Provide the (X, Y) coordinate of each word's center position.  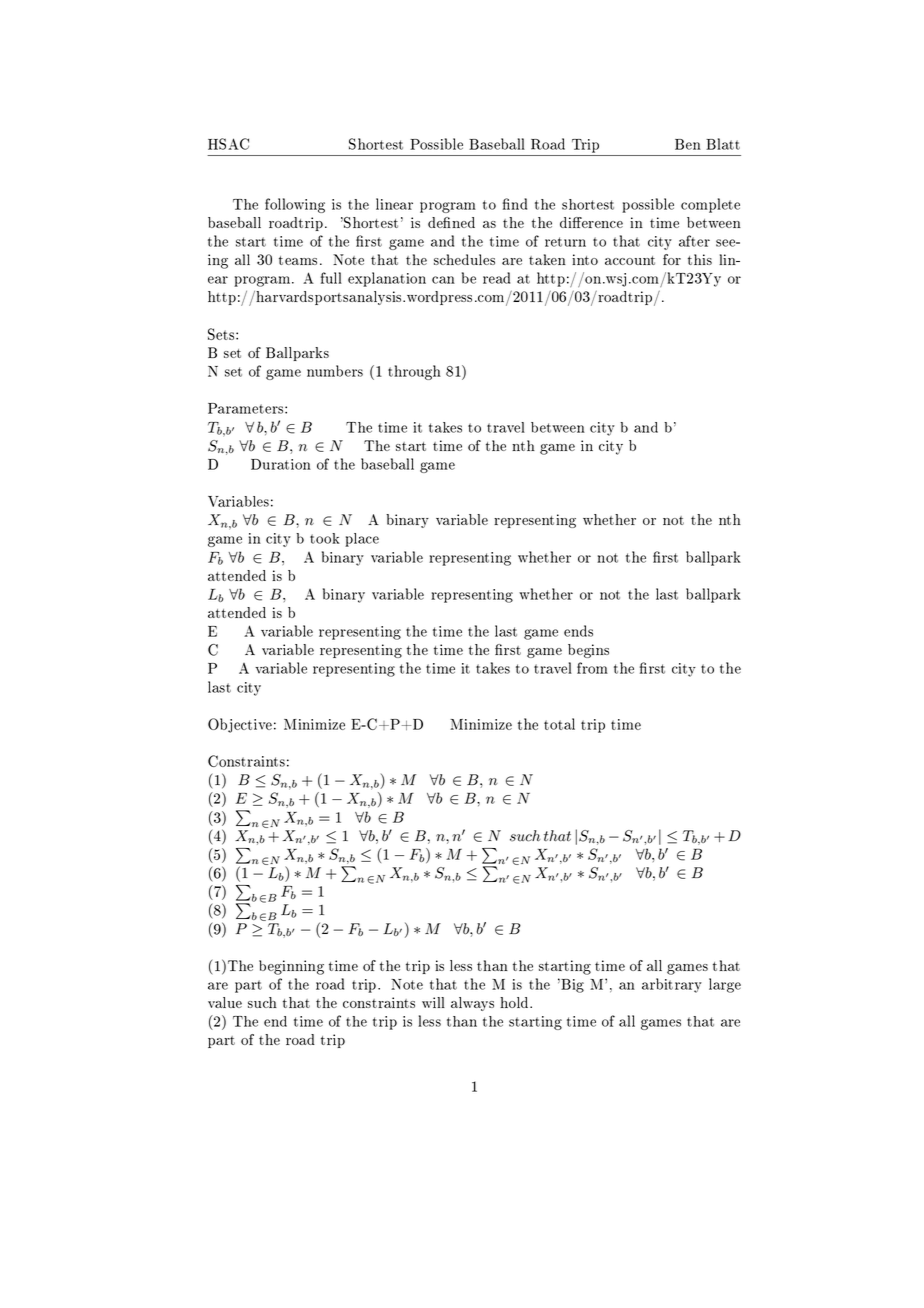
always (472, 1004)
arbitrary (672, 985)
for (672, 259)
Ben (688, 144)
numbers (335, 371)
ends (578, 631)
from (592, 668)
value (225, 1002)
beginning (291, 967)
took (325, 538)
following (295, 205)
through (414, 372)
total (559, 724)
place (362, 540)
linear (394, 204)
